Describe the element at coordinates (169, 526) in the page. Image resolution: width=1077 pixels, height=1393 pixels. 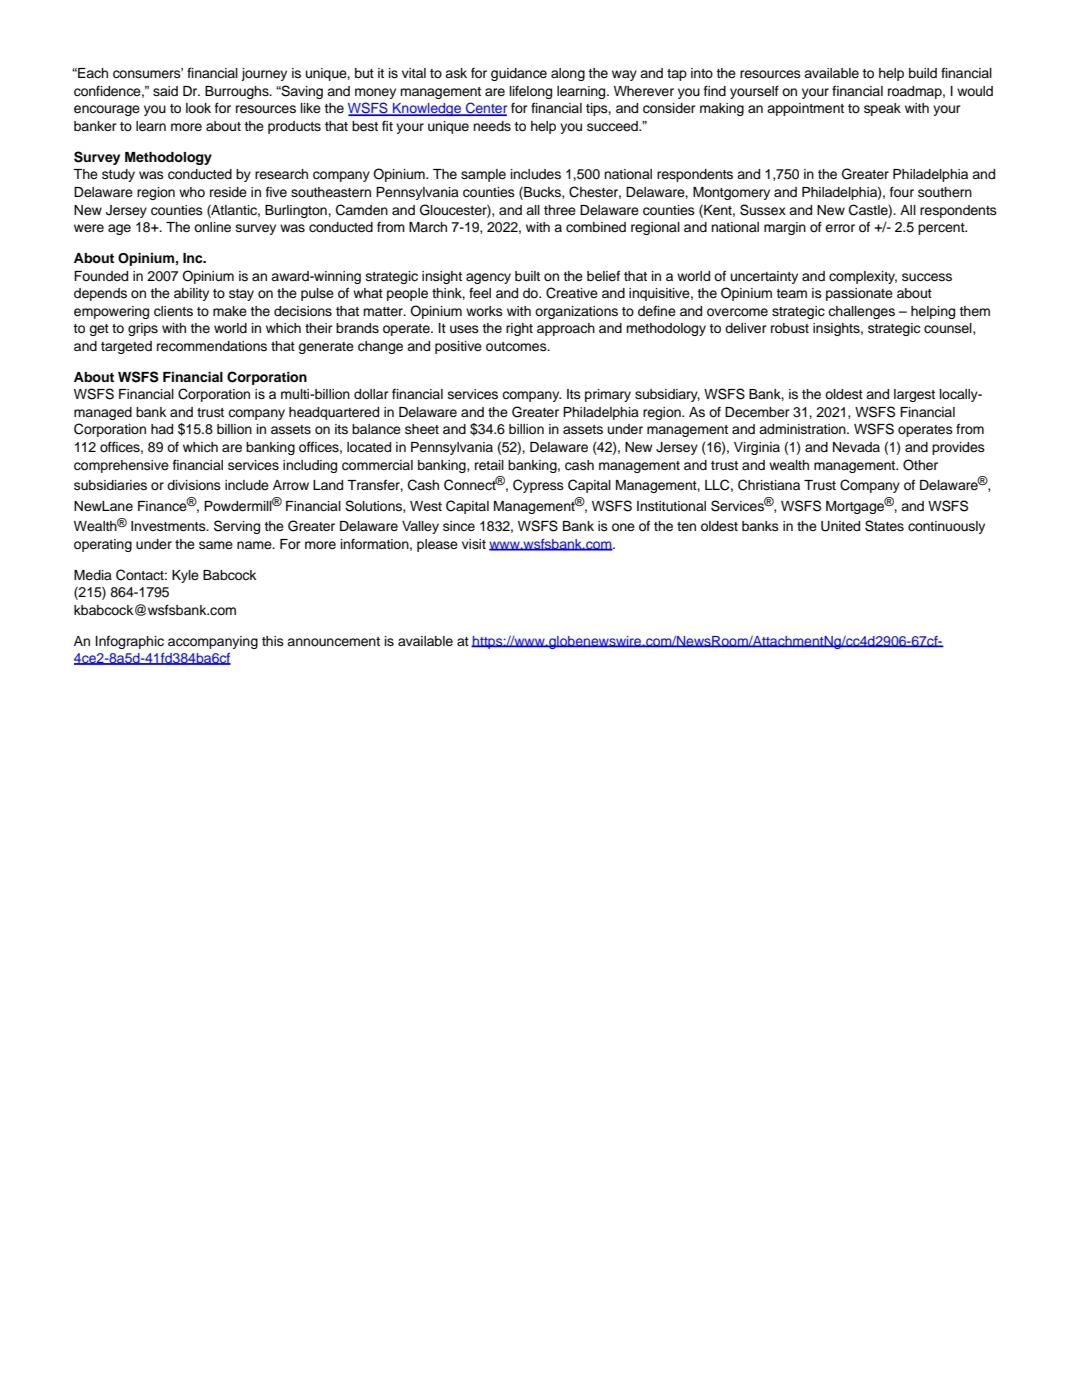
I see `Investments` at that location.
